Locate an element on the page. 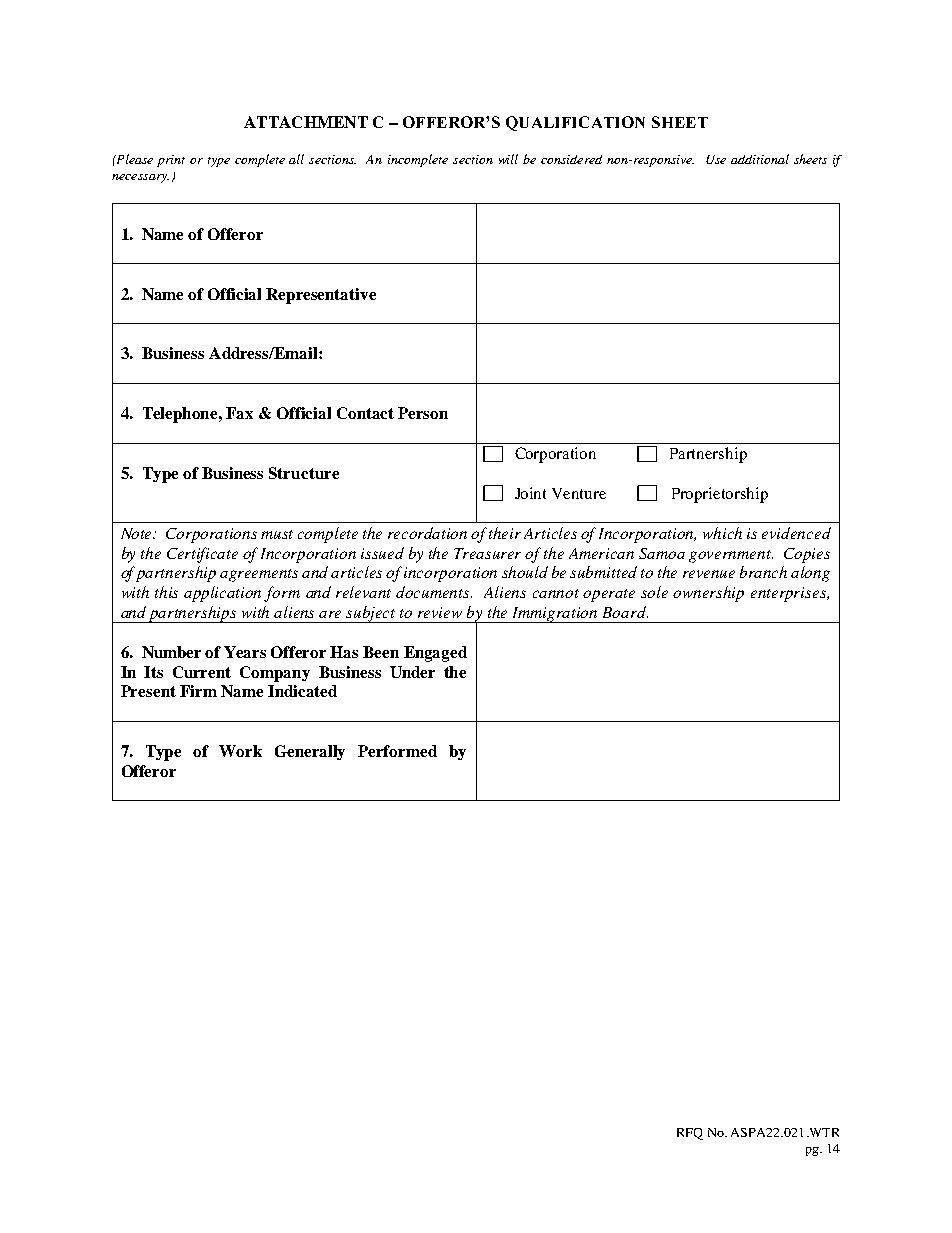 This document has height=1233, width=952. Person is located at coordinates (423, 413).
